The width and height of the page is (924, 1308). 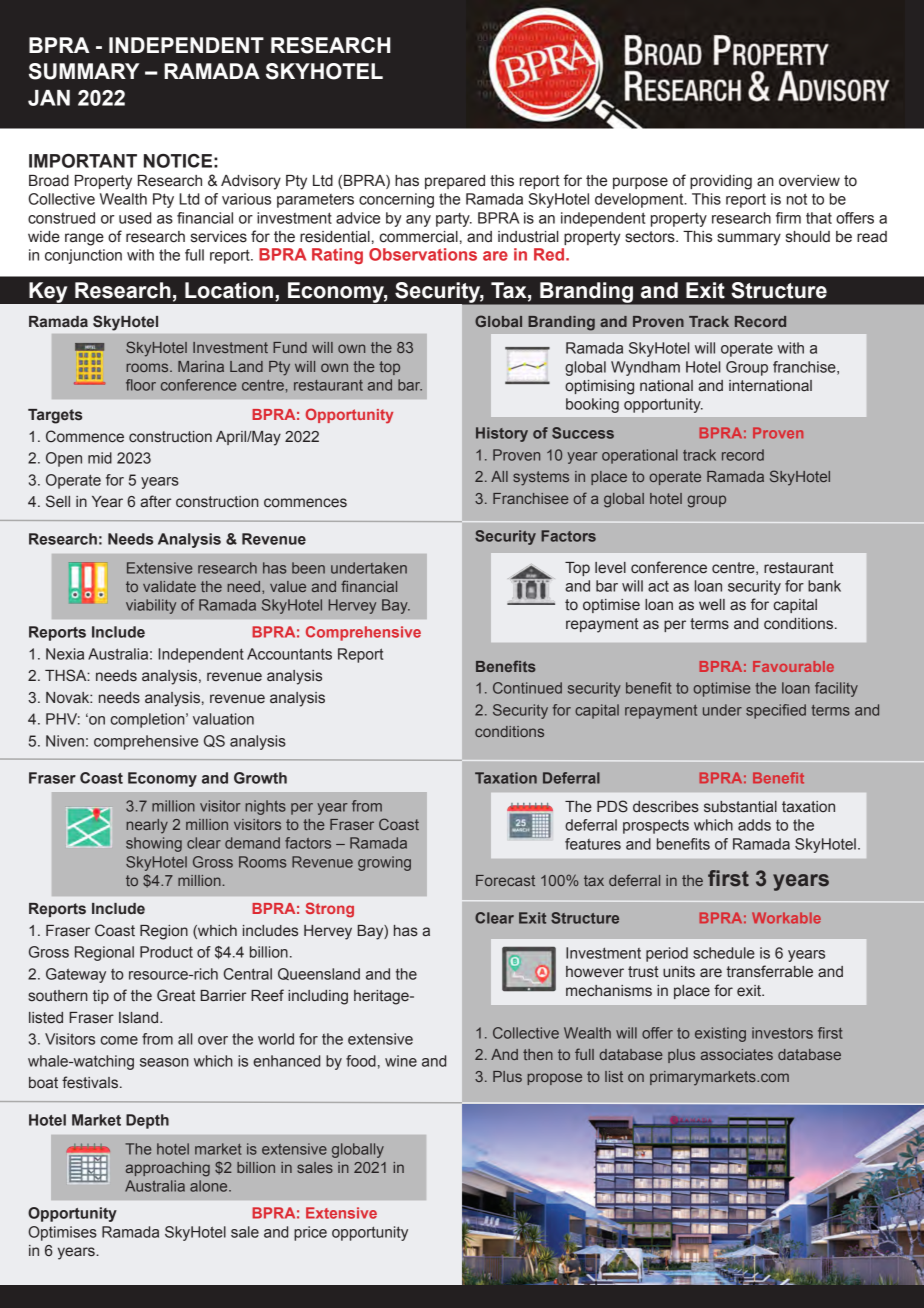 I want to click on Favourable, so click(x=793, y=666).
